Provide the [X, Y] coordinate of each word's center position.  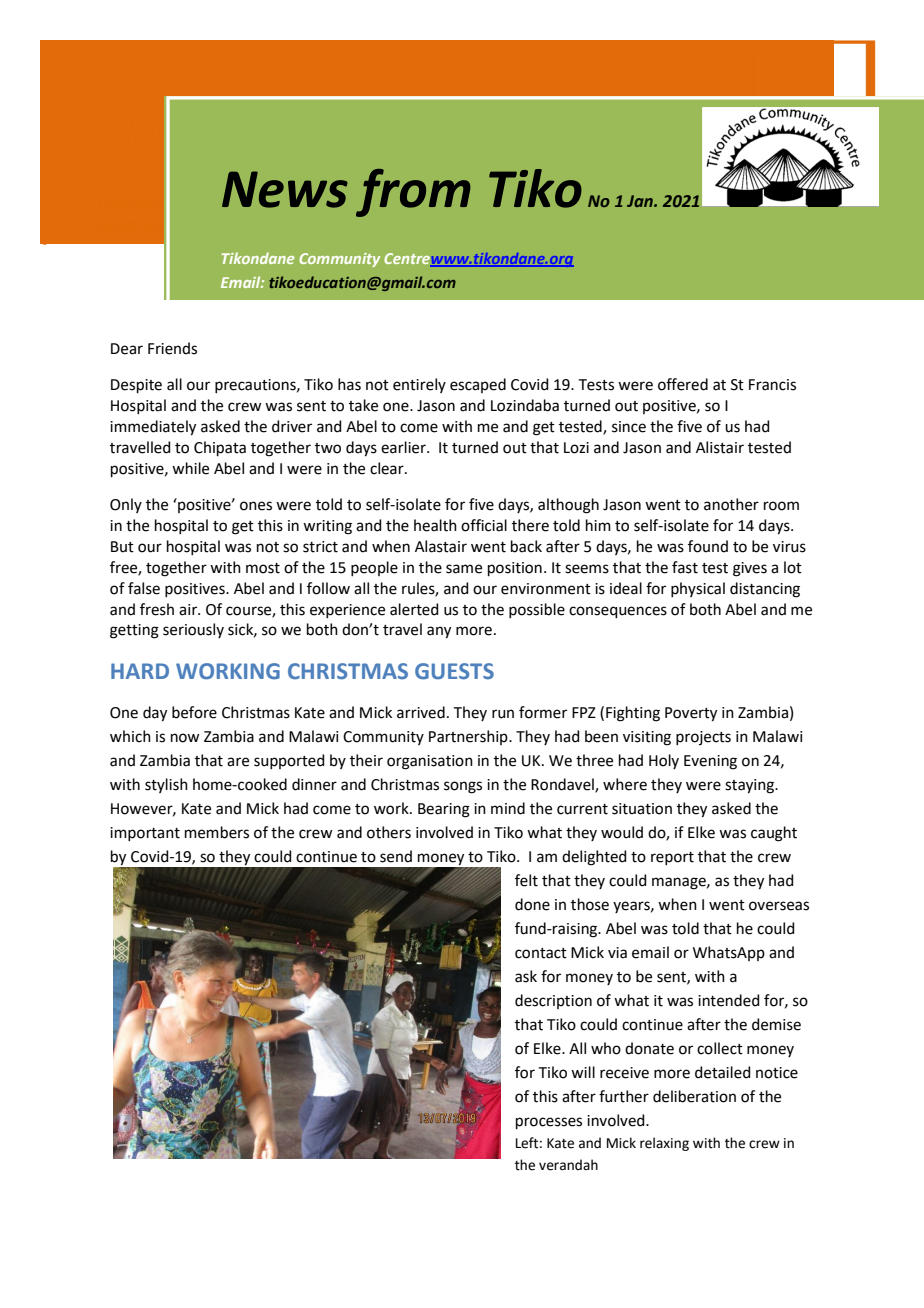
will [583, 1072]
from [413, 193]
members [217, 832]
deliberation [694, 1096]
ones [256, 506]
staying [750, 786]
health [435, 525]
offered [683, 384]
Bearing [444, 810]
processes [549, 1123]
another [731, 504]
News [285, 189]
